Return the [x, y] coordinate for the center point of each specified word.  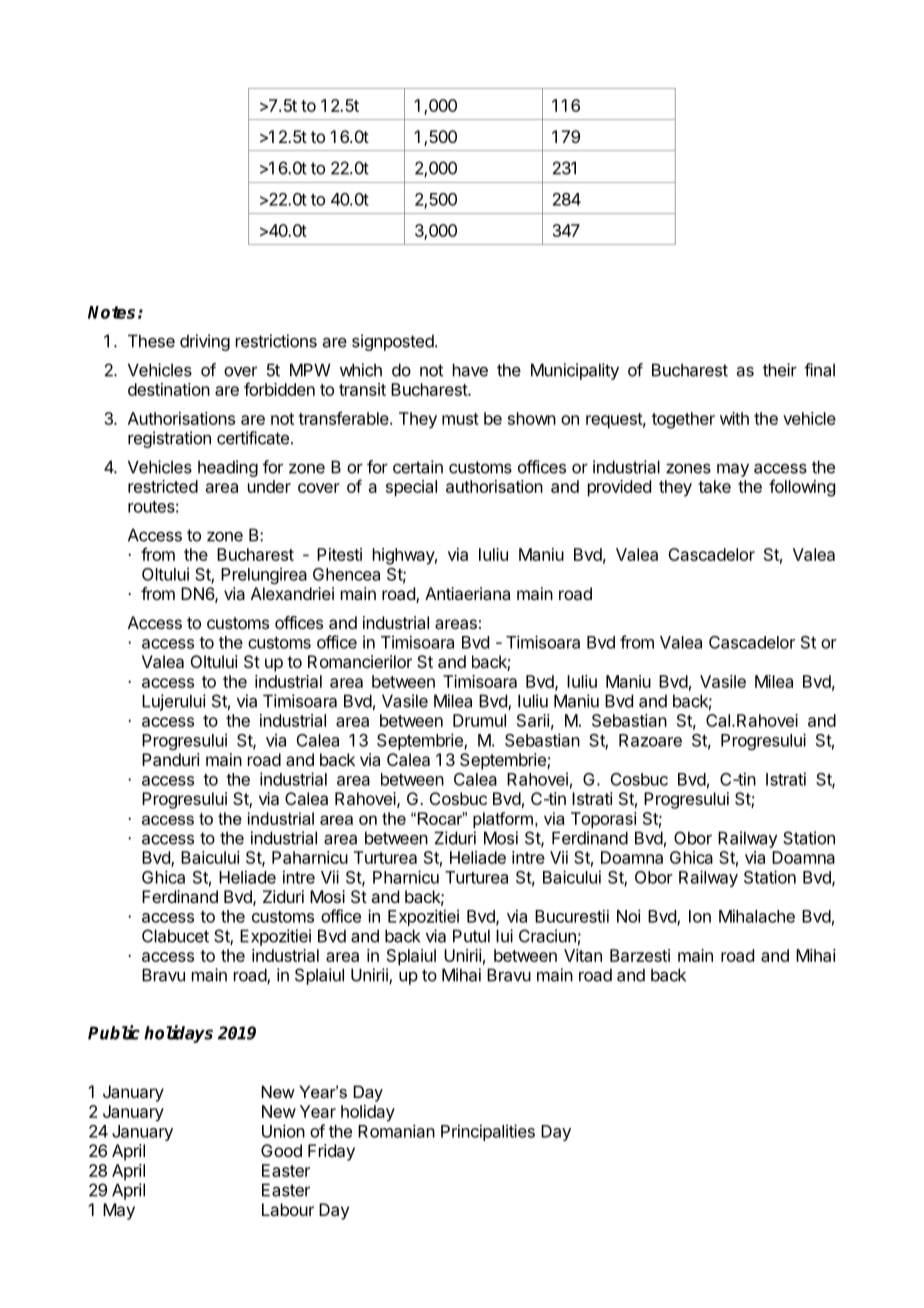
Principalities [488, 1132]
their [780, 370]
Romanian [396, 1131]
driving [205, 342]
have [470, 370]
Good [281, 1150]
